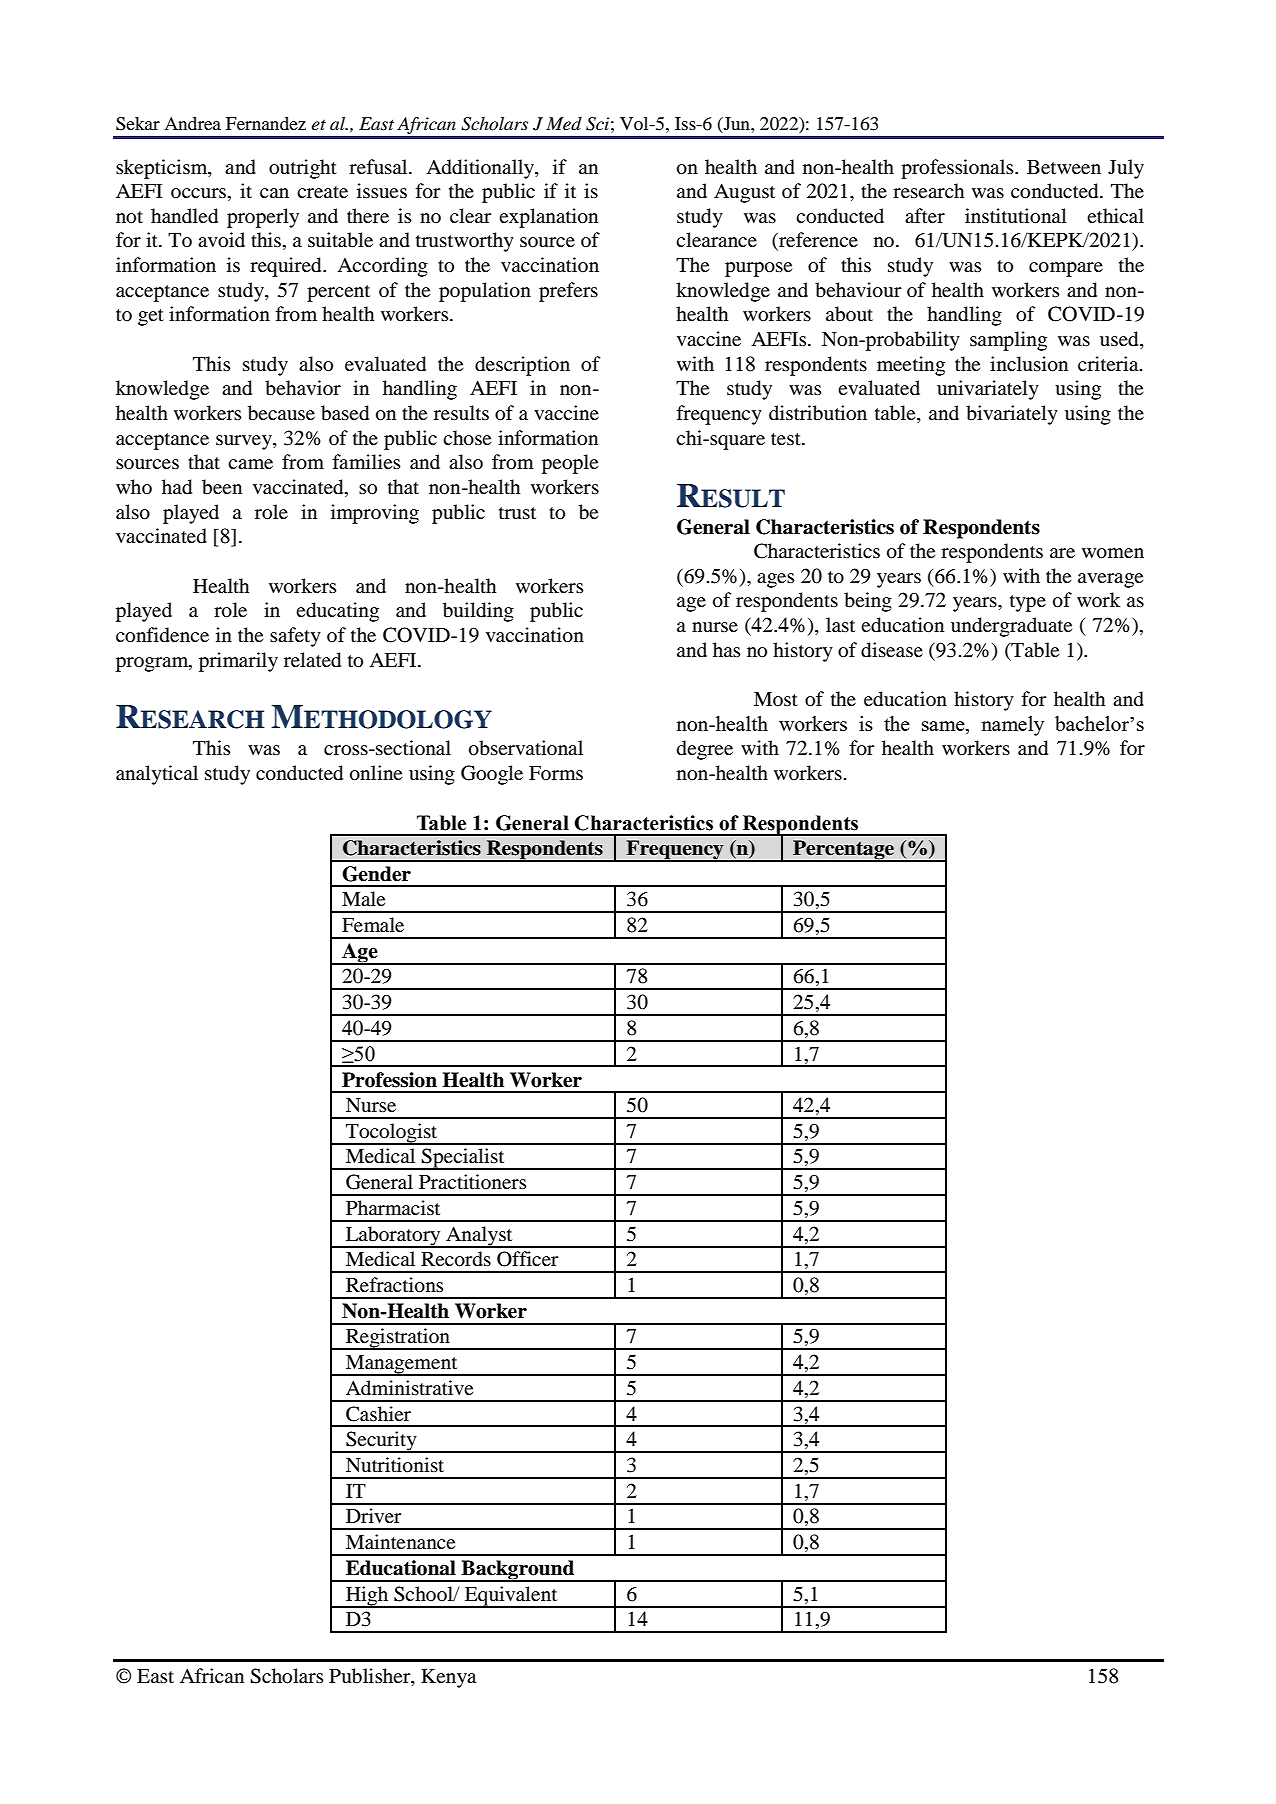  I want to click on namely, so click(1012, 726).
